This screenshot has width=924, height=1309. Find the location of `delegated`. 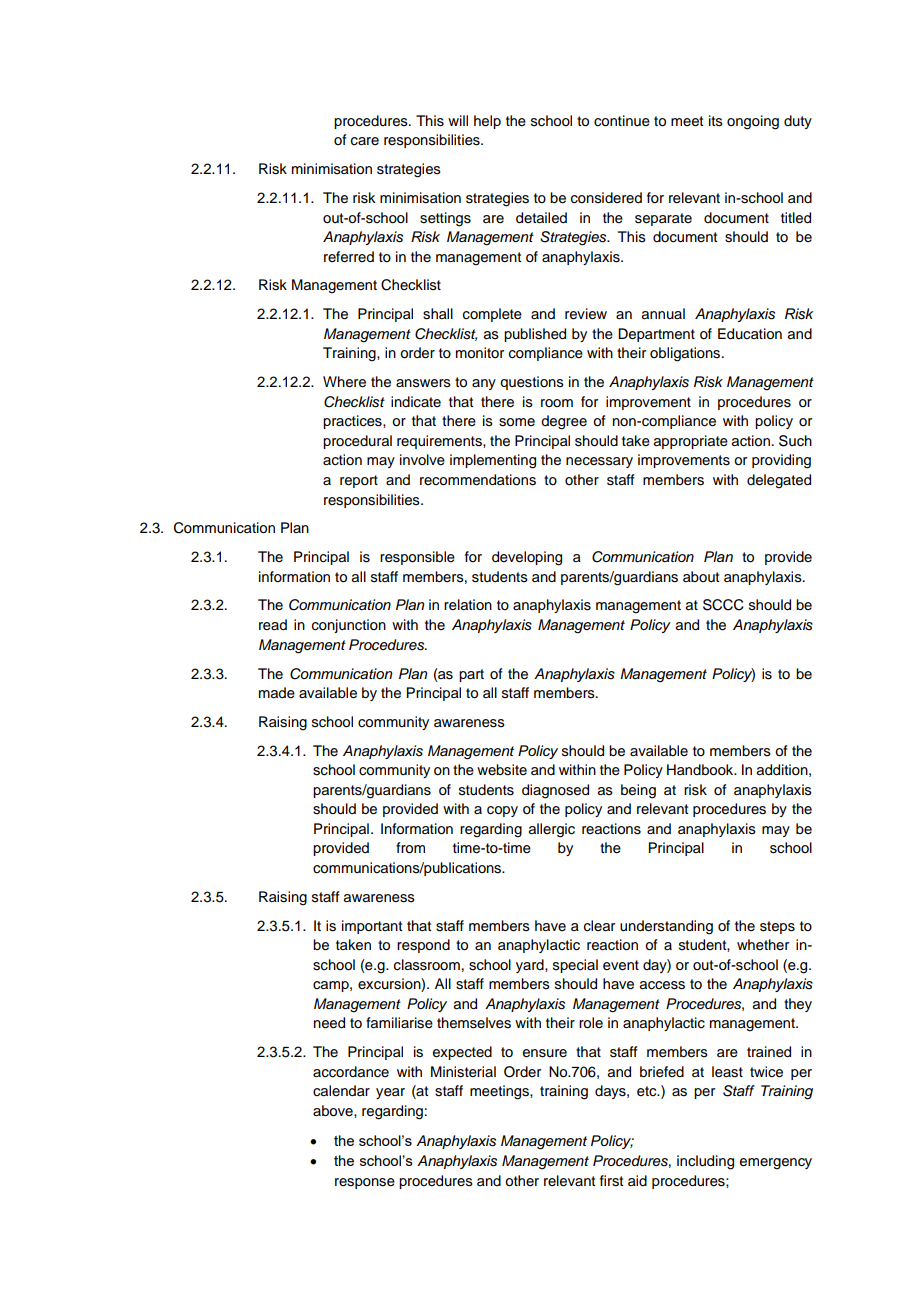

delegated is located at coordinates (779, 481).
